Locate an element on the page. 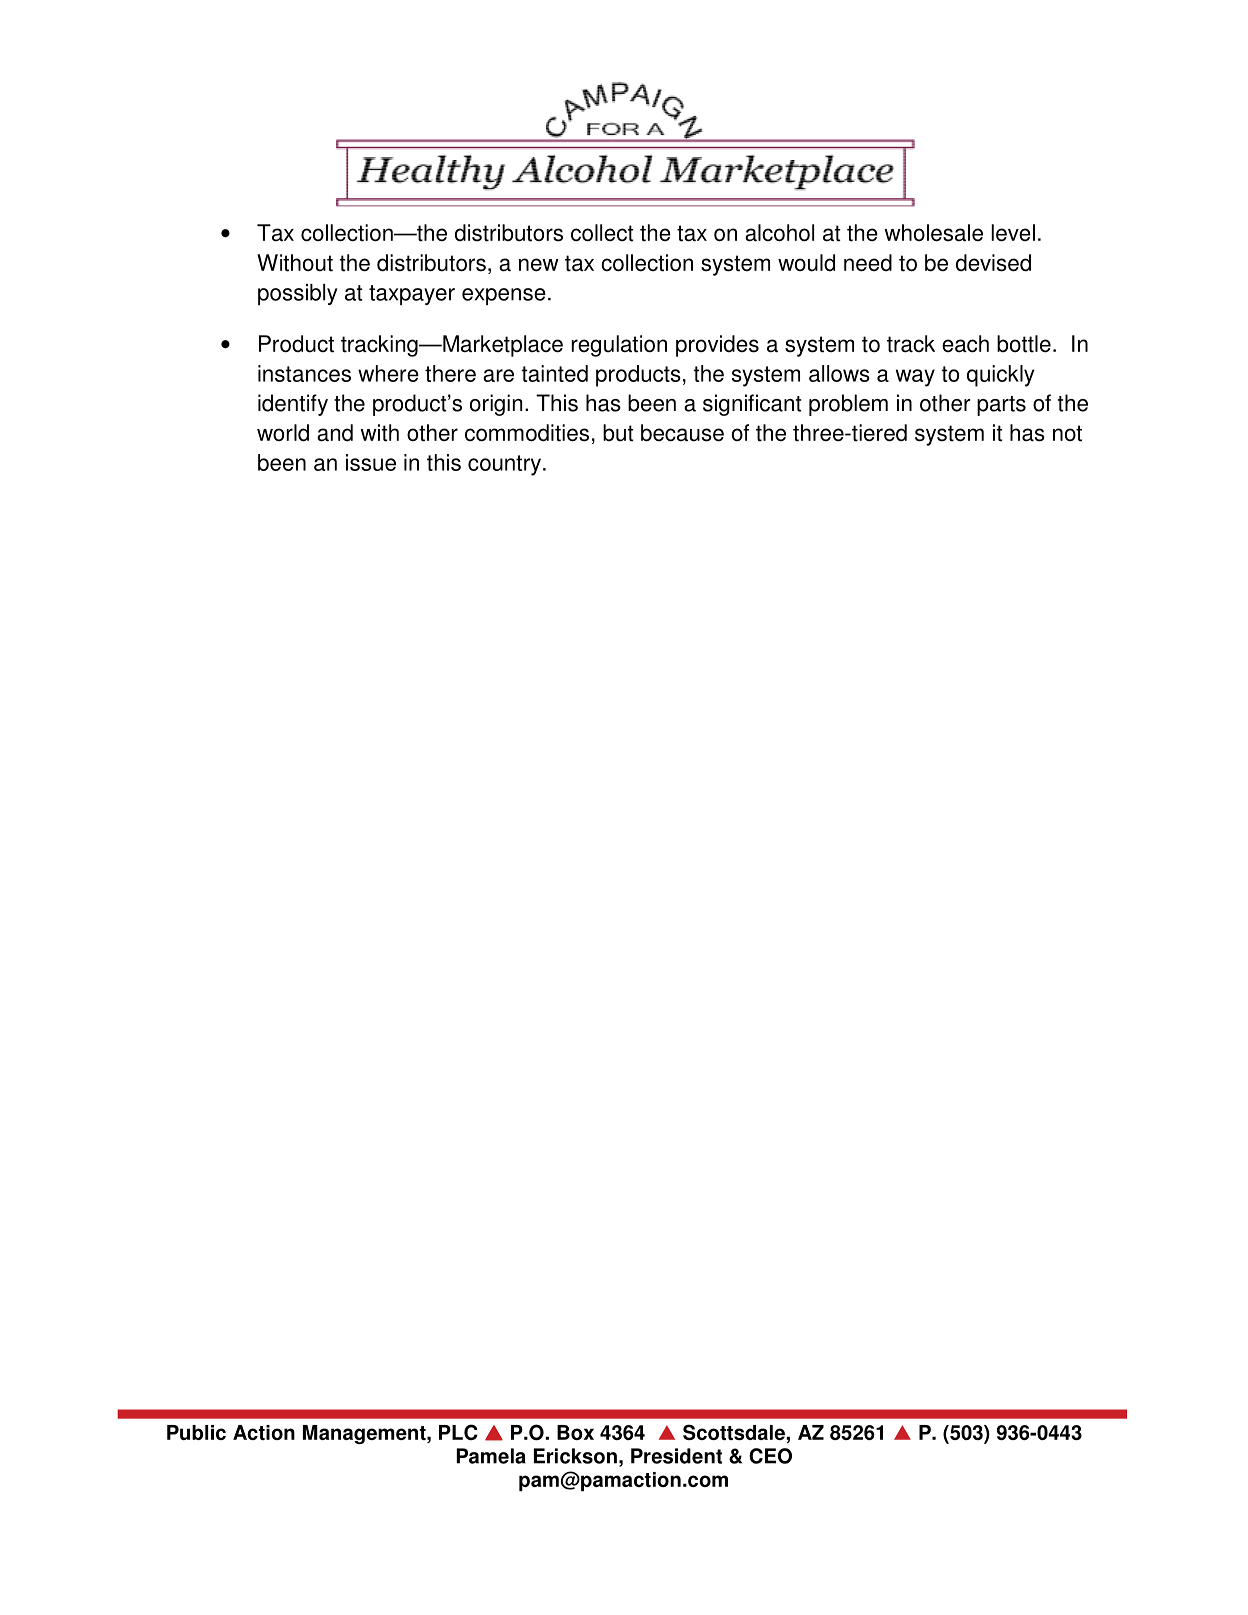 The width and height of the page is (1248, 1615). devised is located at coordinates (993, 263).
